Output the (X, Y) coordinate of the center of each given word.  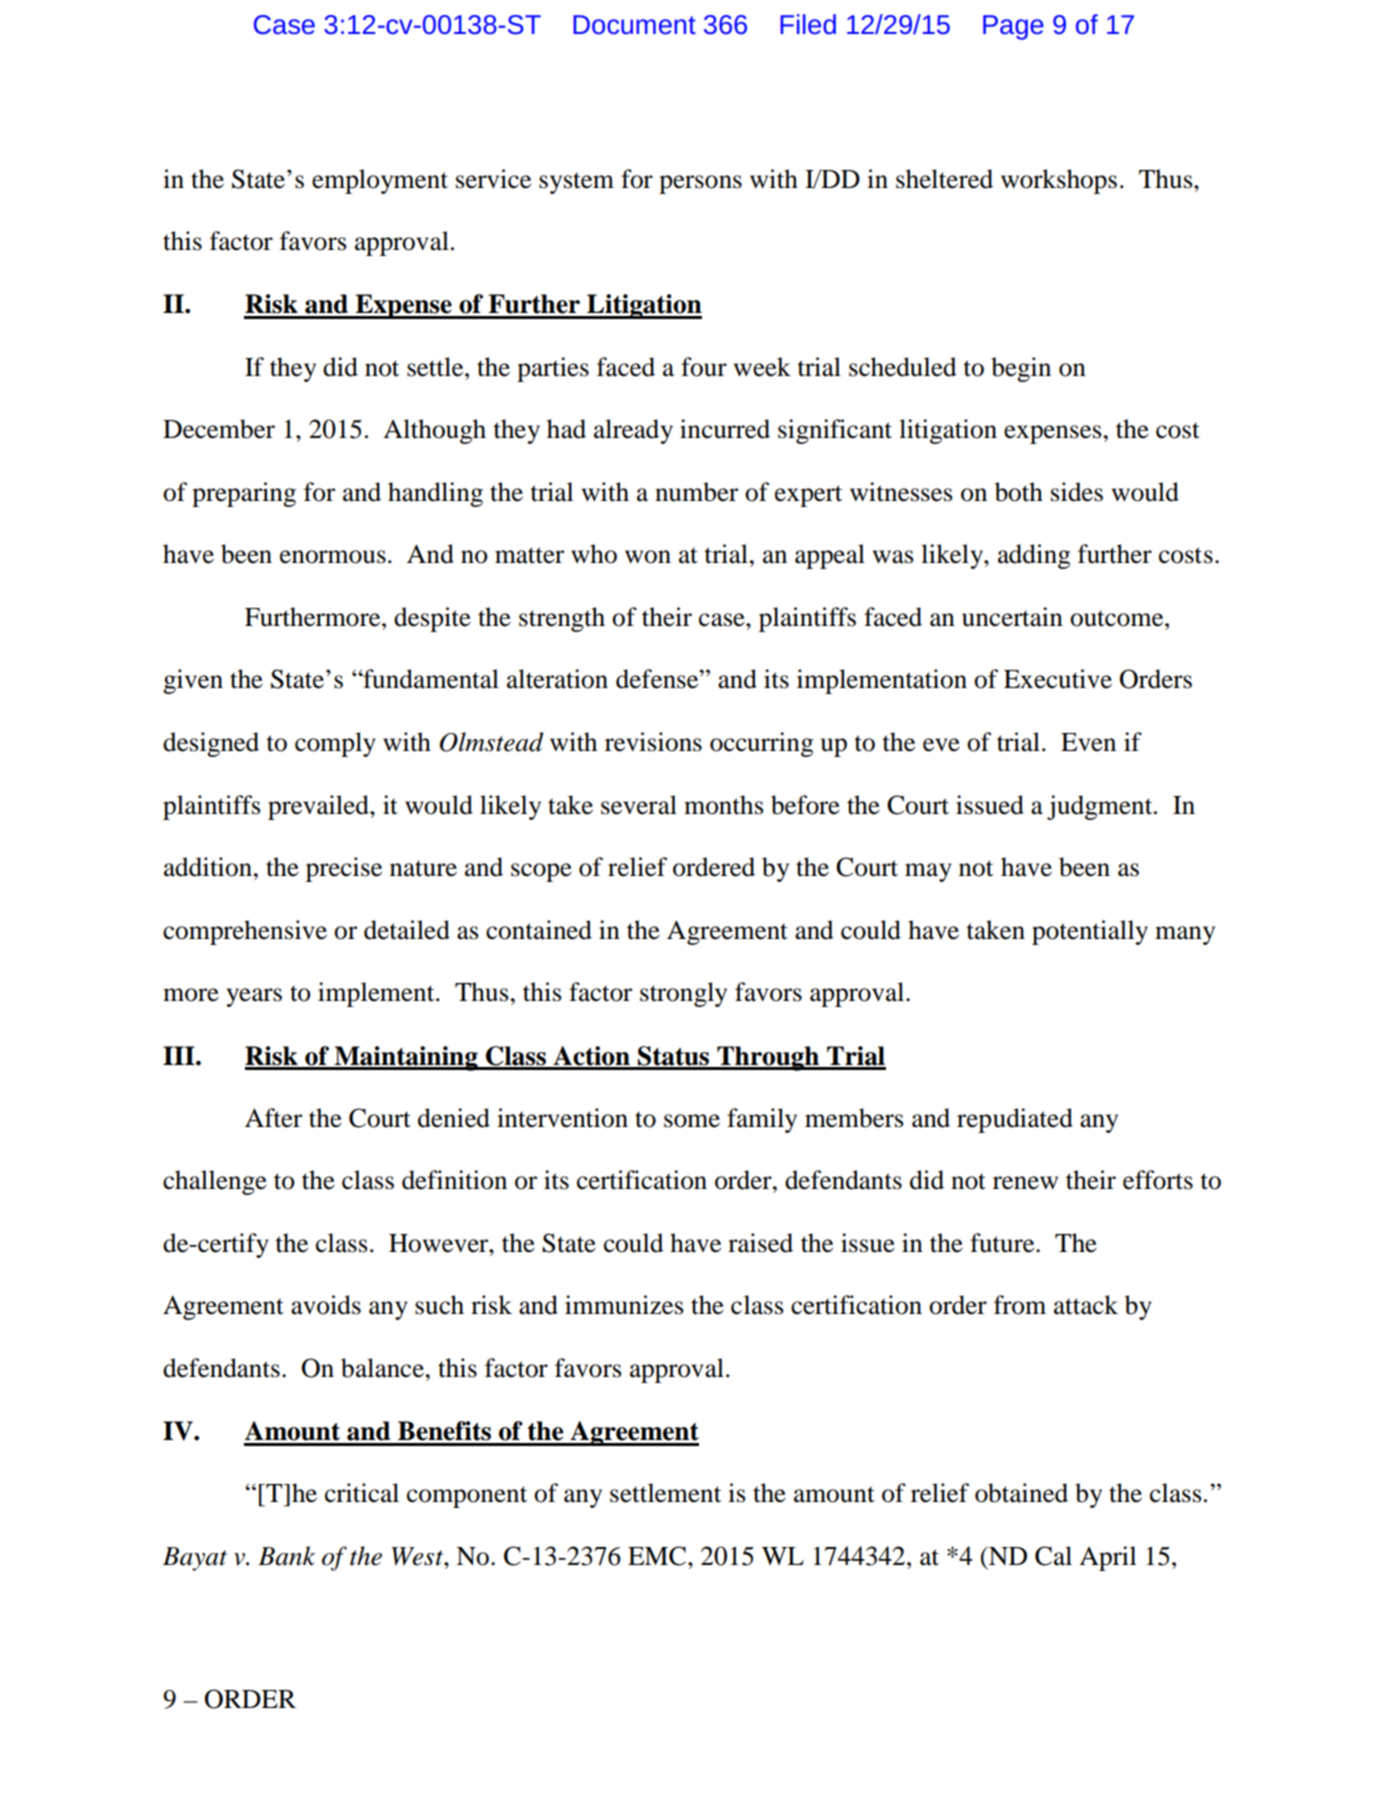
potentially (1090, 932)
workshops (1059, 181)
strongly (683, 994)
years (254, 997)
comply (335, 744)
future (1003, 1243)
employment (380, 181)
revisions (653, 742)
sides (1077, 492)
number (696, 492)
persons (700, 184)
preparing (244, 494)
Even (1088, 742)
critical (362, 1493)
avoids (326, 1305)
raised (760, 1243)
